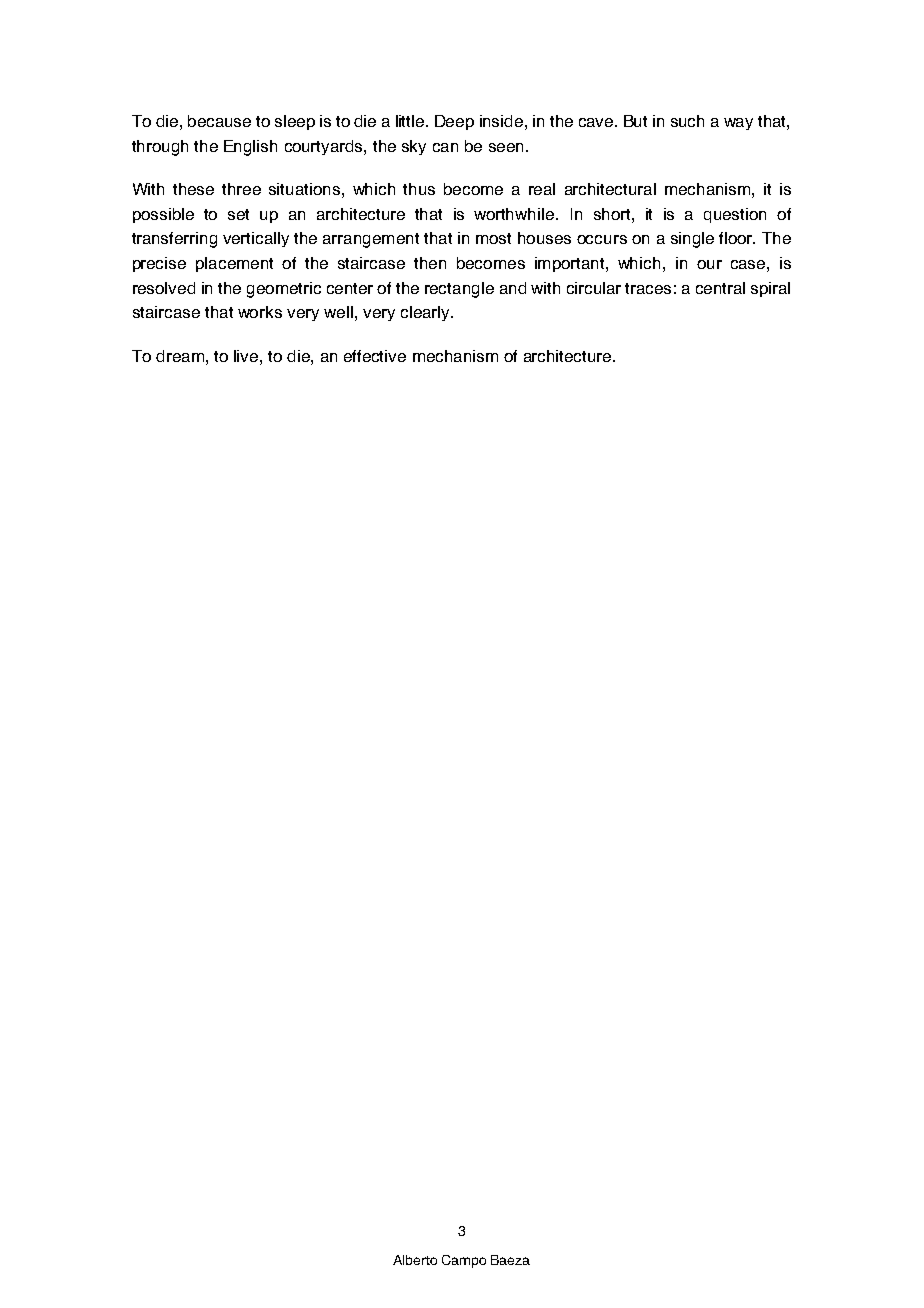 This screenshot has height=1308, width=924. What do you see at coordinates (720, 288) in the screenshot?
I see `central` at bounding box center [720, 288].
